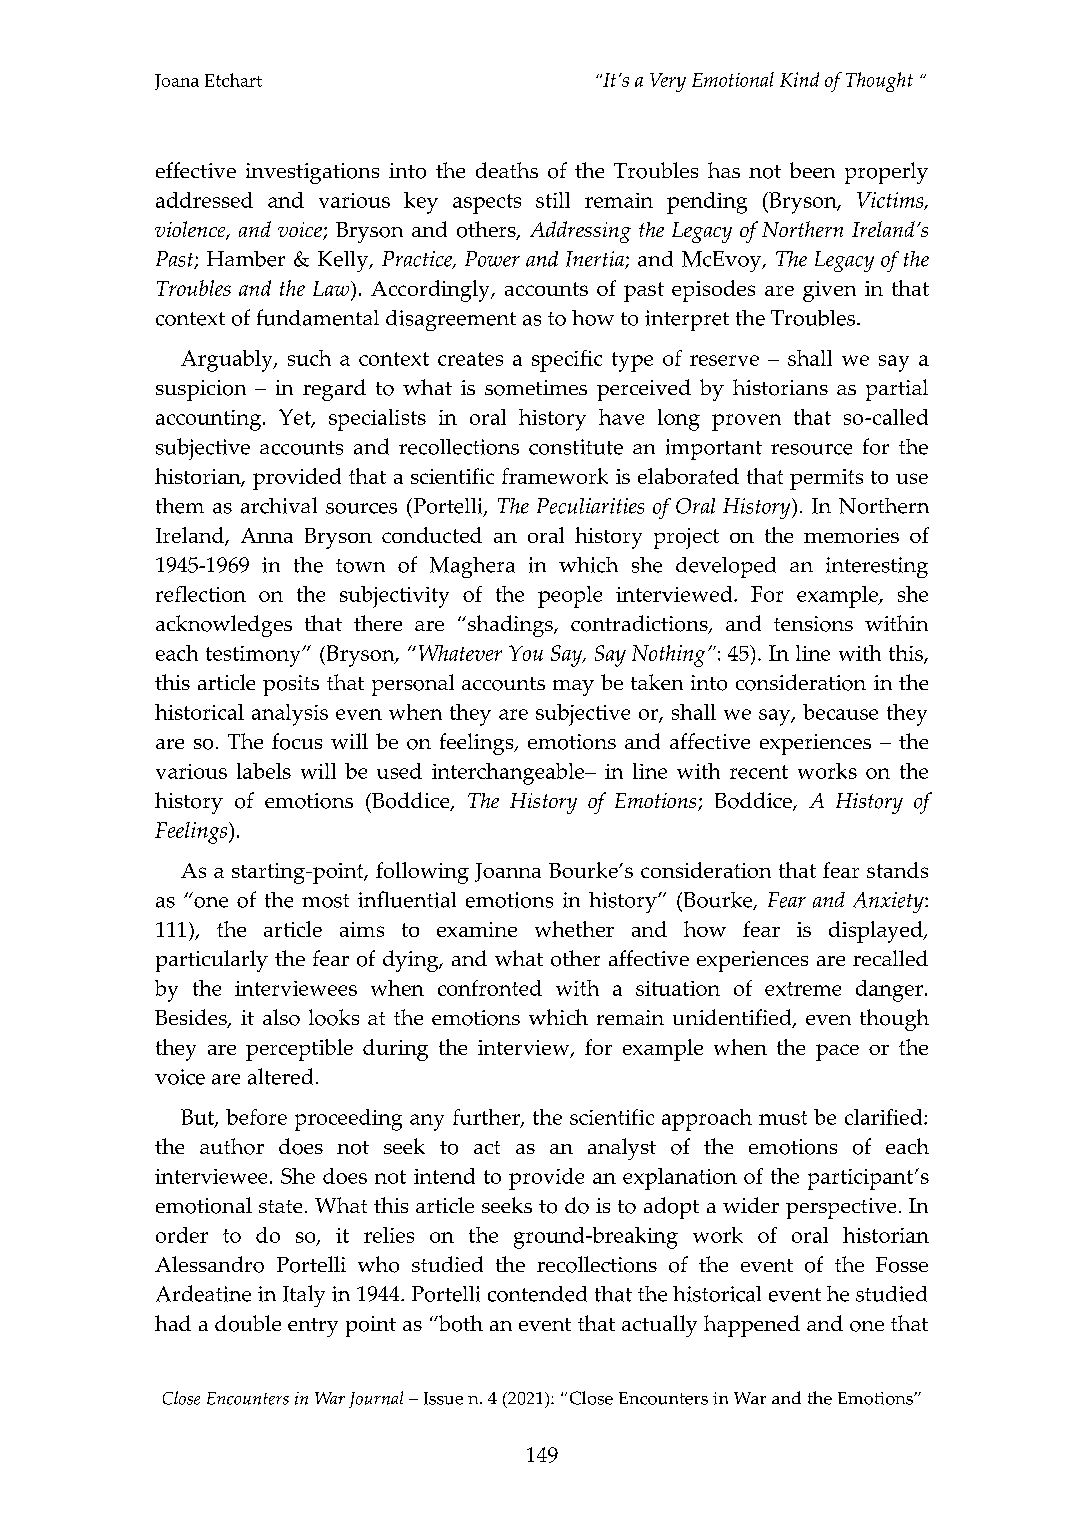 The image size is (1084, 1533). Describe the element at coordinates (537, 1294) in the page. I see `contended` at that location.
